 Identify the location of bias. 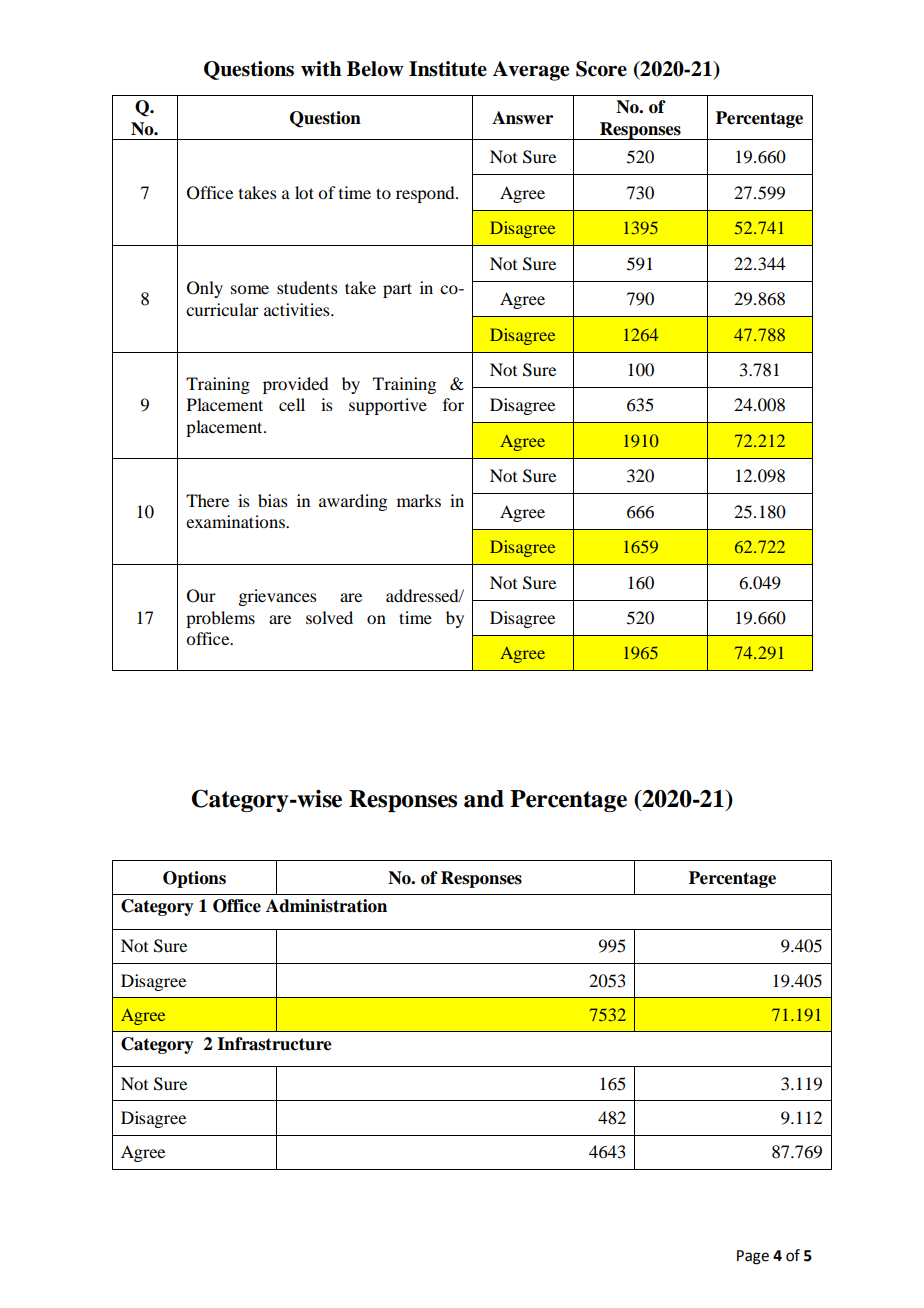
(273, 500).
